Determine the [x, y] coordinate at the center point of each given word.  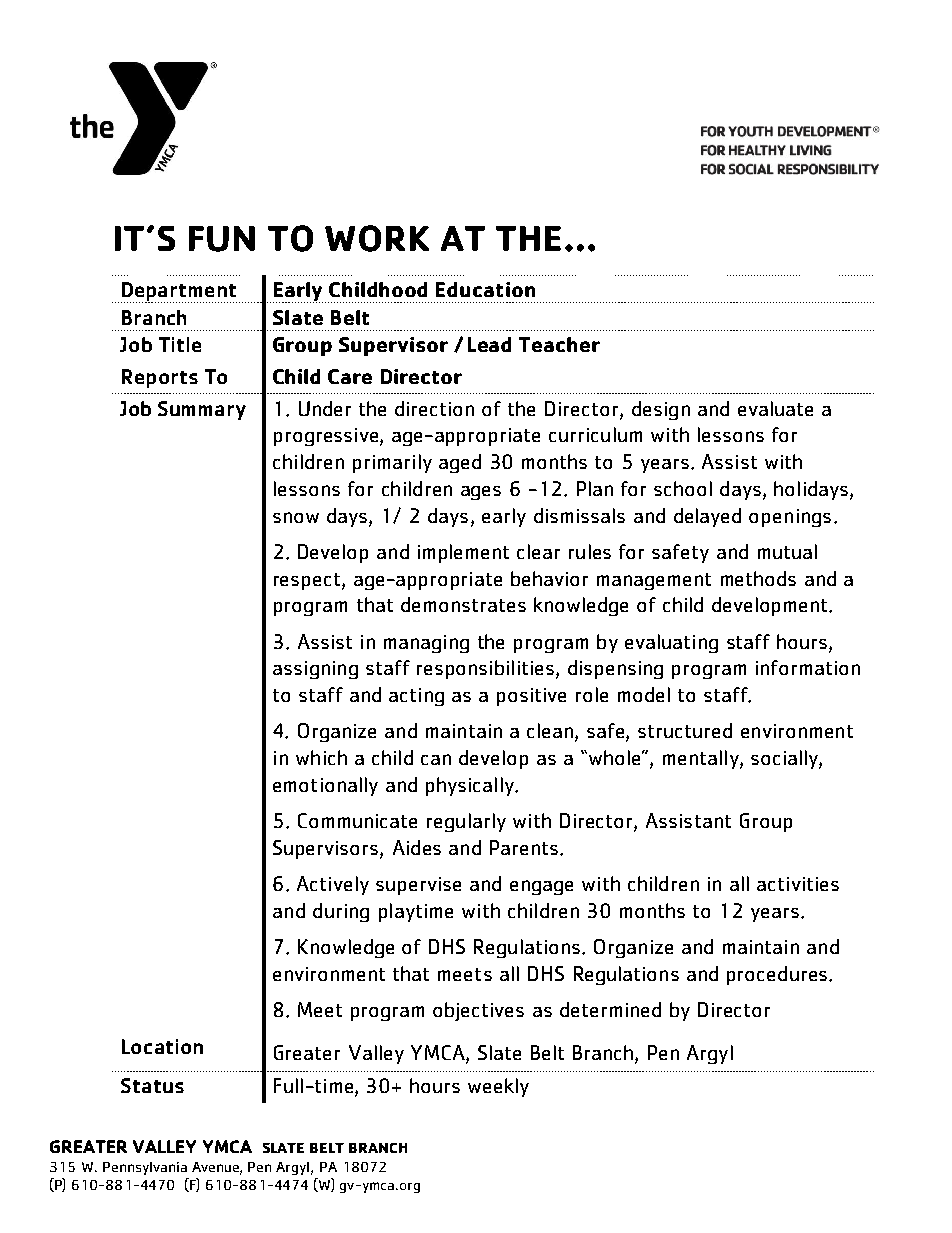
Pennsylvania [145, 1168]
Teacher [559, 344]
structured [685, 730]
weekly [498, 1087]
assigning [315, 670]
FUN [222, 239]
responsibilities [485, 669]
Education [485, 289]
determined [610, 1009]
